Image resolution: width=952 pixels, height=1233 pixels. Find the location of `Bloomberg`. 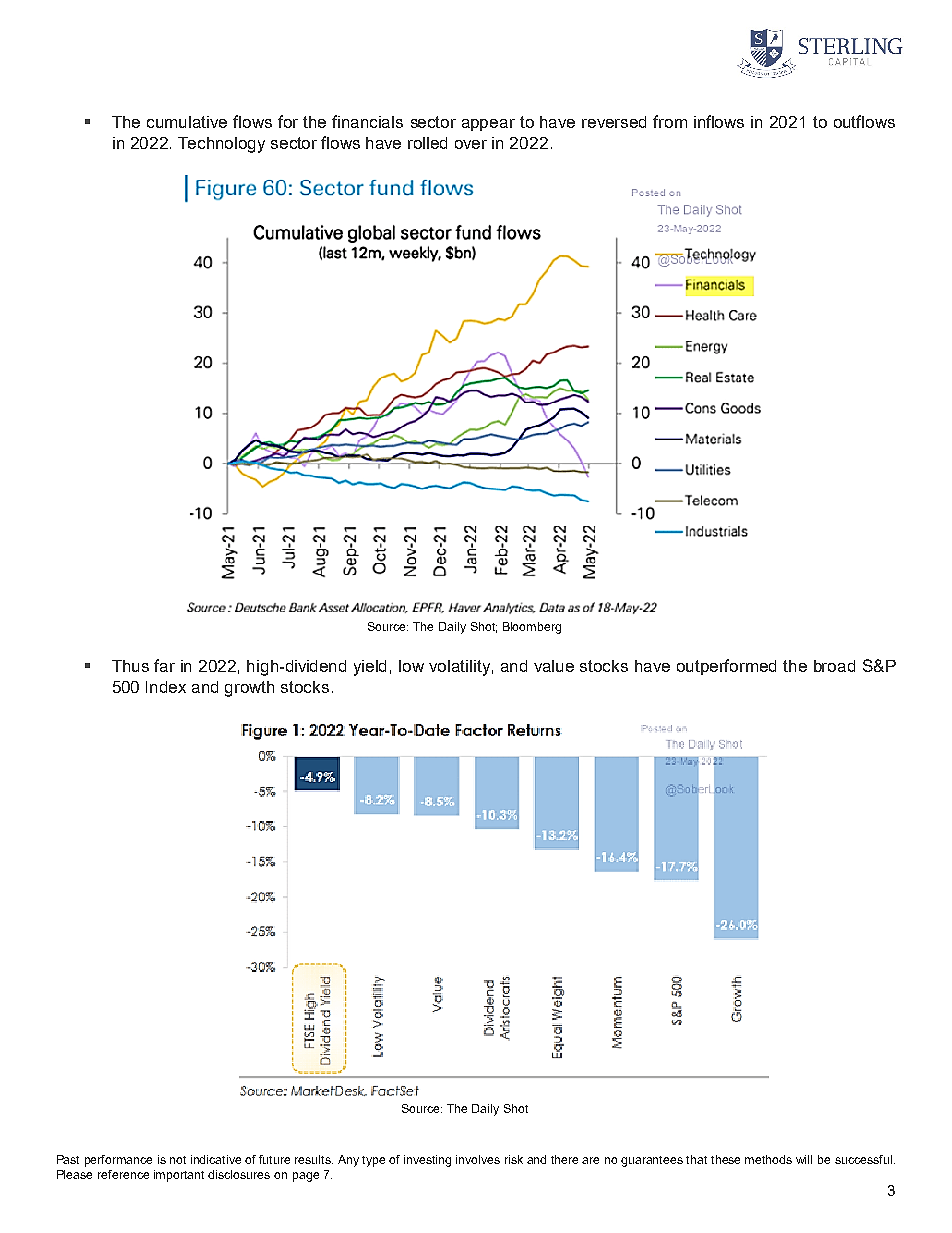

Bloomberg is located at coordinates (532, 628).
